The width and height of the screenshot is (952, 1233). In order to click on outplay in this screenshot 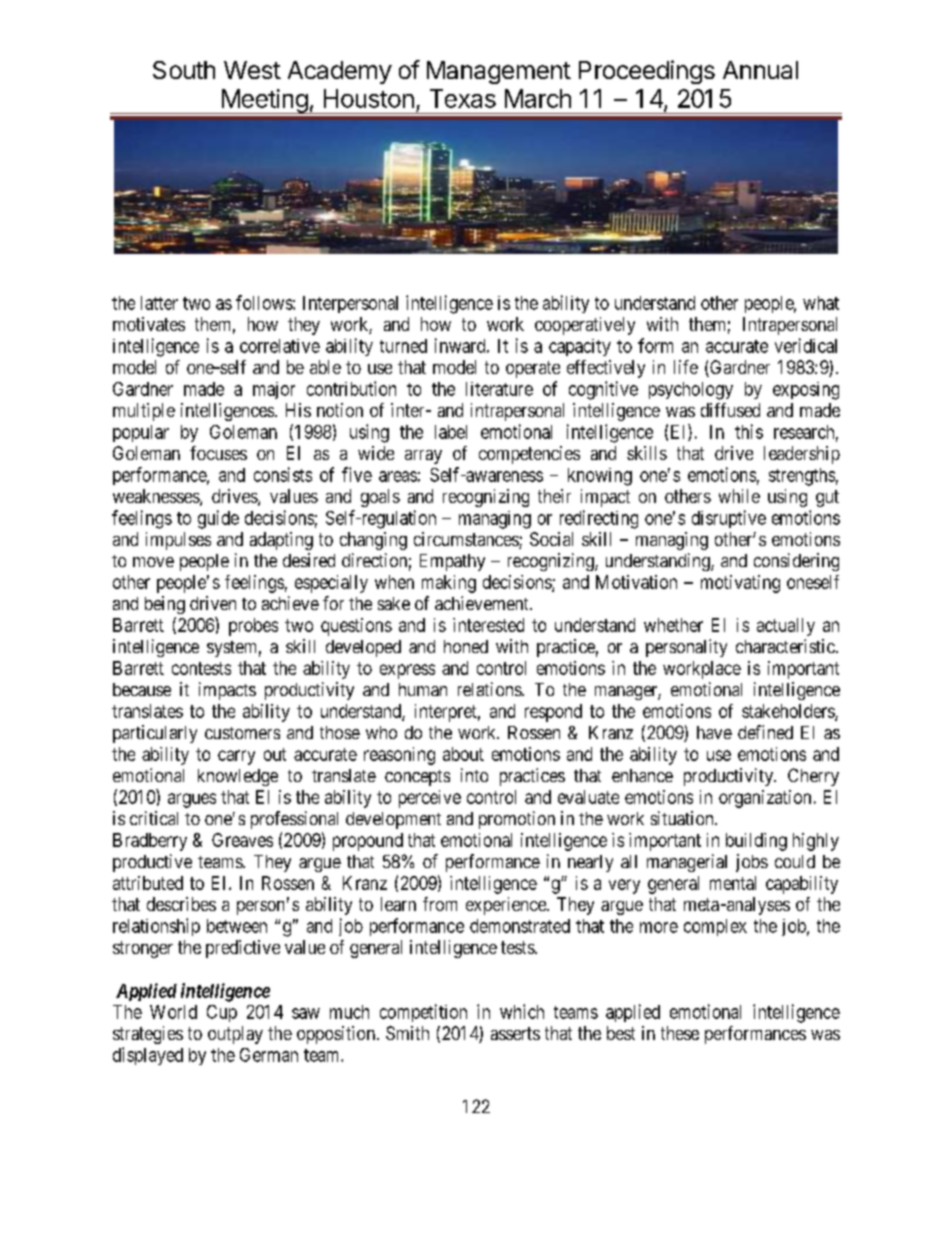, I will do `click(235, 1035)`.
